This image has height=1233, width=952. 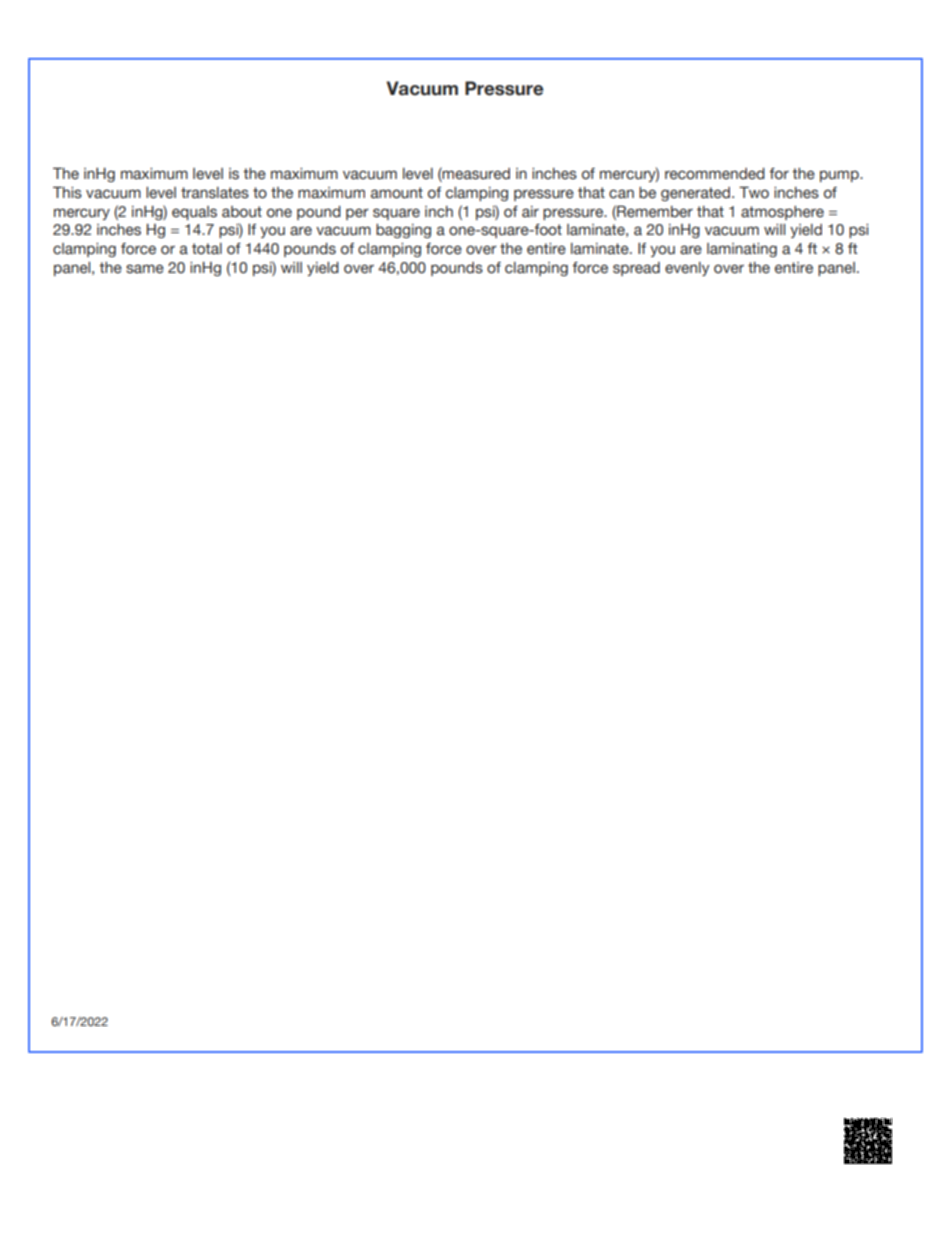 I want to click on air, so click(x=530, y=211).
